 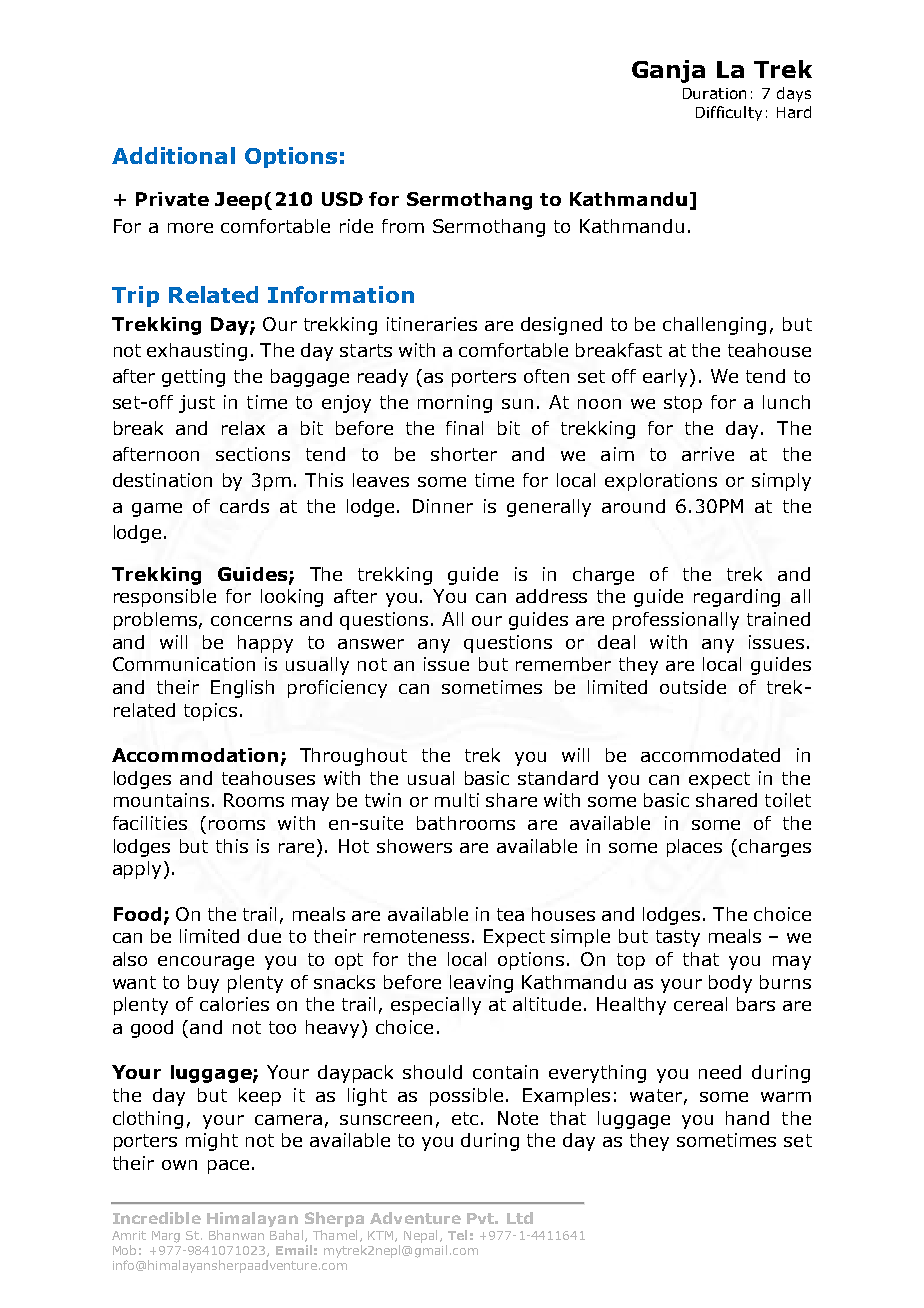 I want to click on Marg, so click(x=166, y=1237).
